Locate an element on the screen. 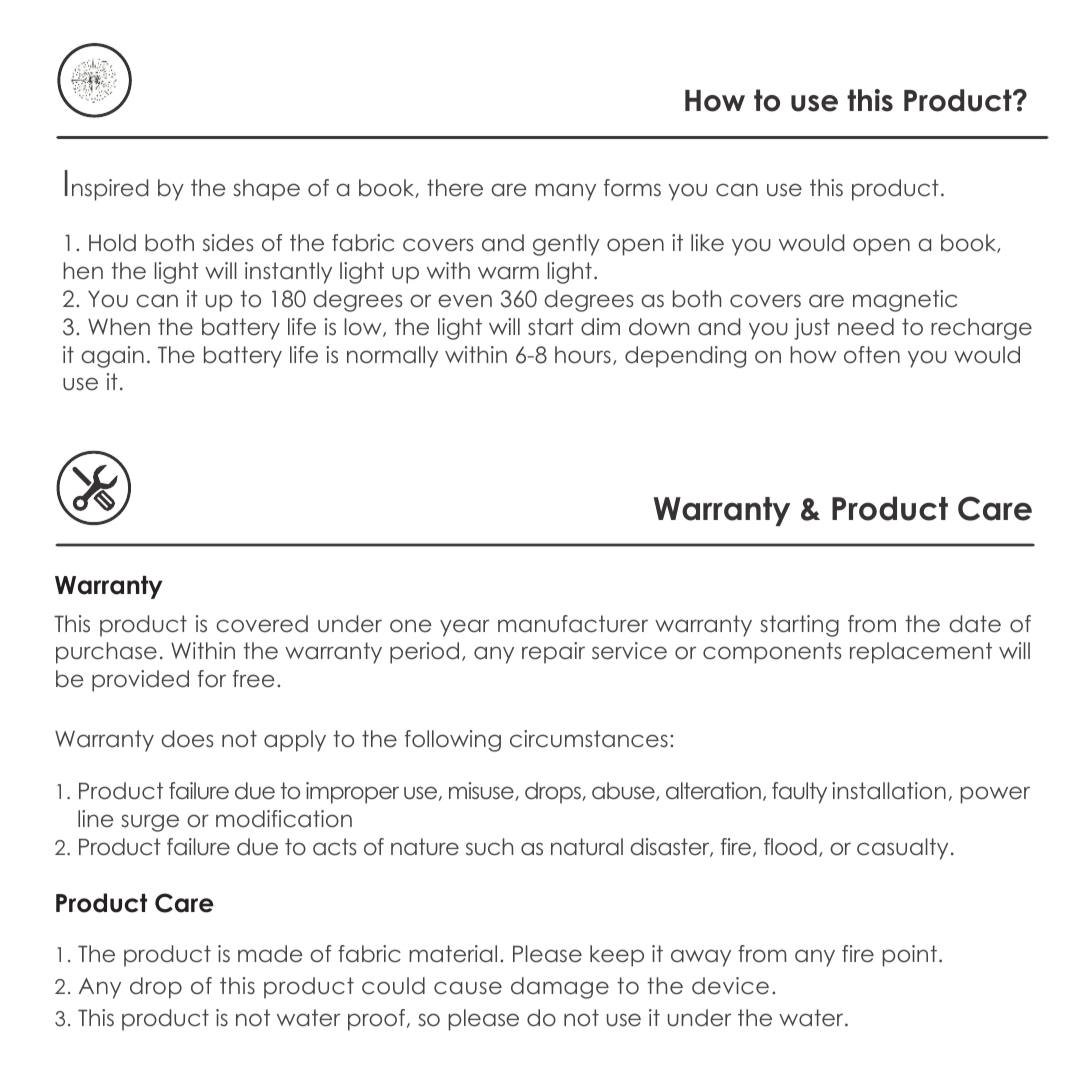  sides is located at coordinates (228, 243).
